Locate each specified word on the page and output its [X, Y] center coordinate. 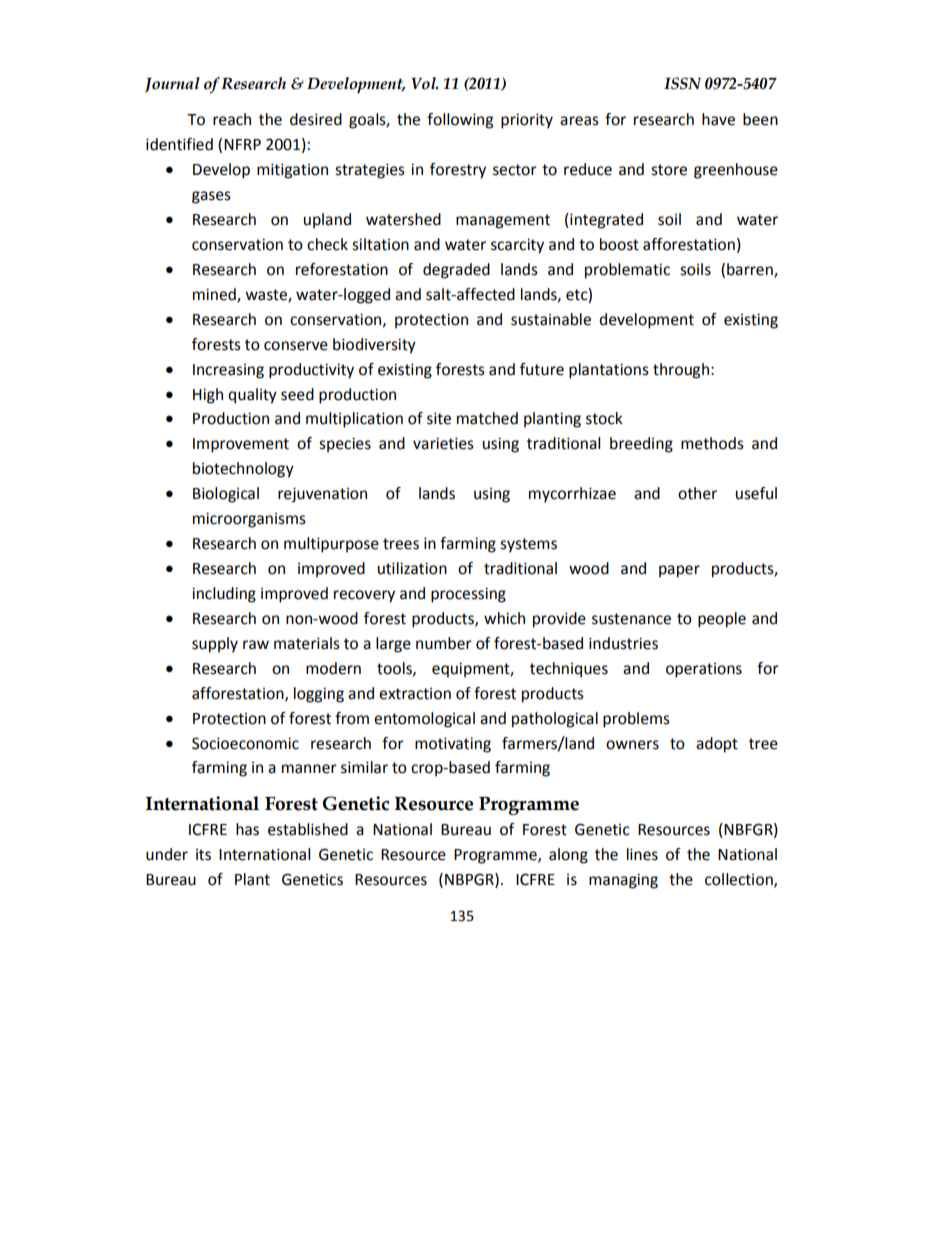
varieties [443, 443]
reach [232, 119]
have [718, 119]
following [460, 121]
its [203, 855]
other [697, 493]
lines [642, 854]
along [568, 856]
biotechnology [243, 470]
